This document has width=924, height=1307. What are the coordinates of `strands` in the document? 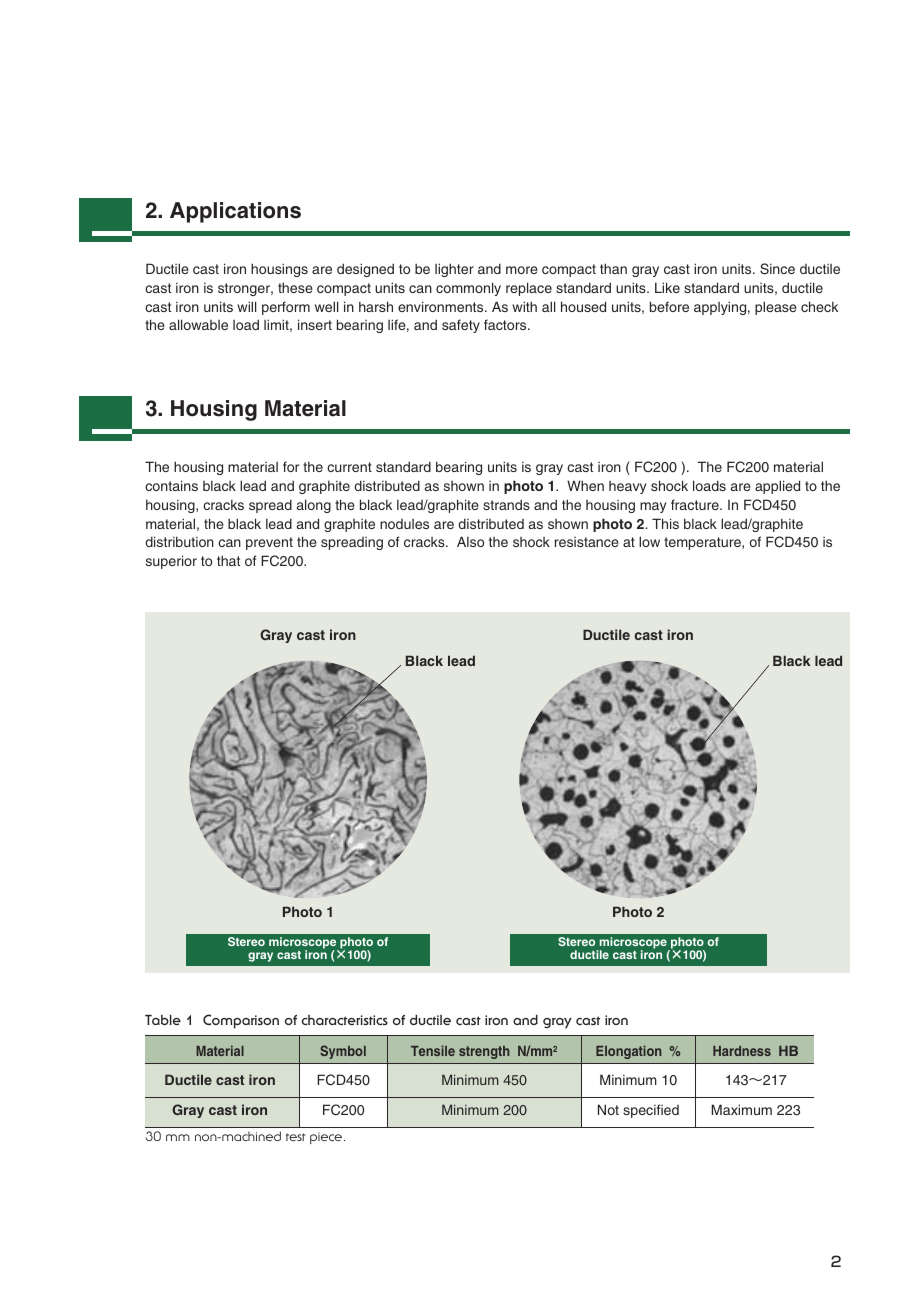 It's located at (506, 504).
